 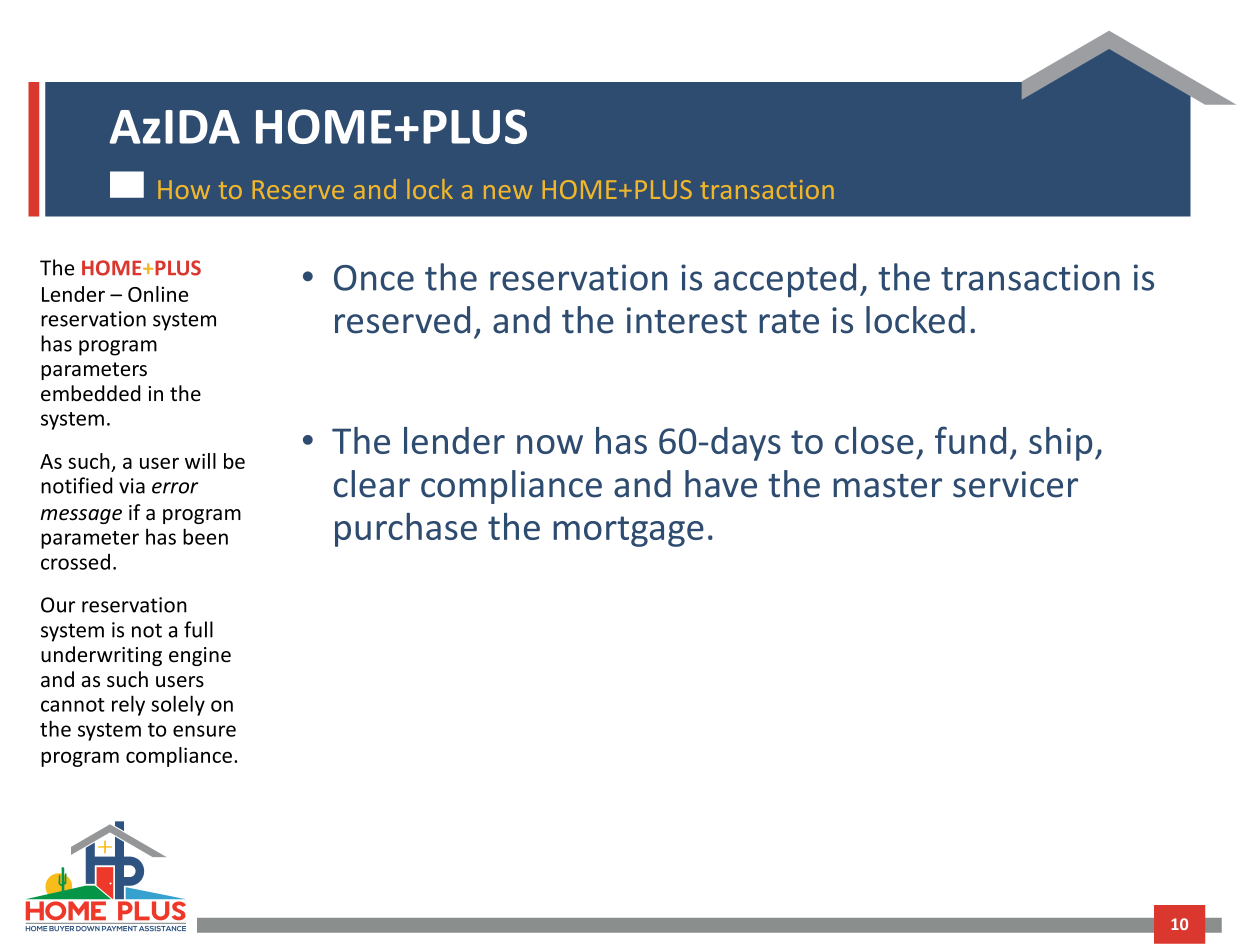 What do you see at coordinates (970, 440) in the screenshot?
I see `fund` at bounding box center [970, 440].
